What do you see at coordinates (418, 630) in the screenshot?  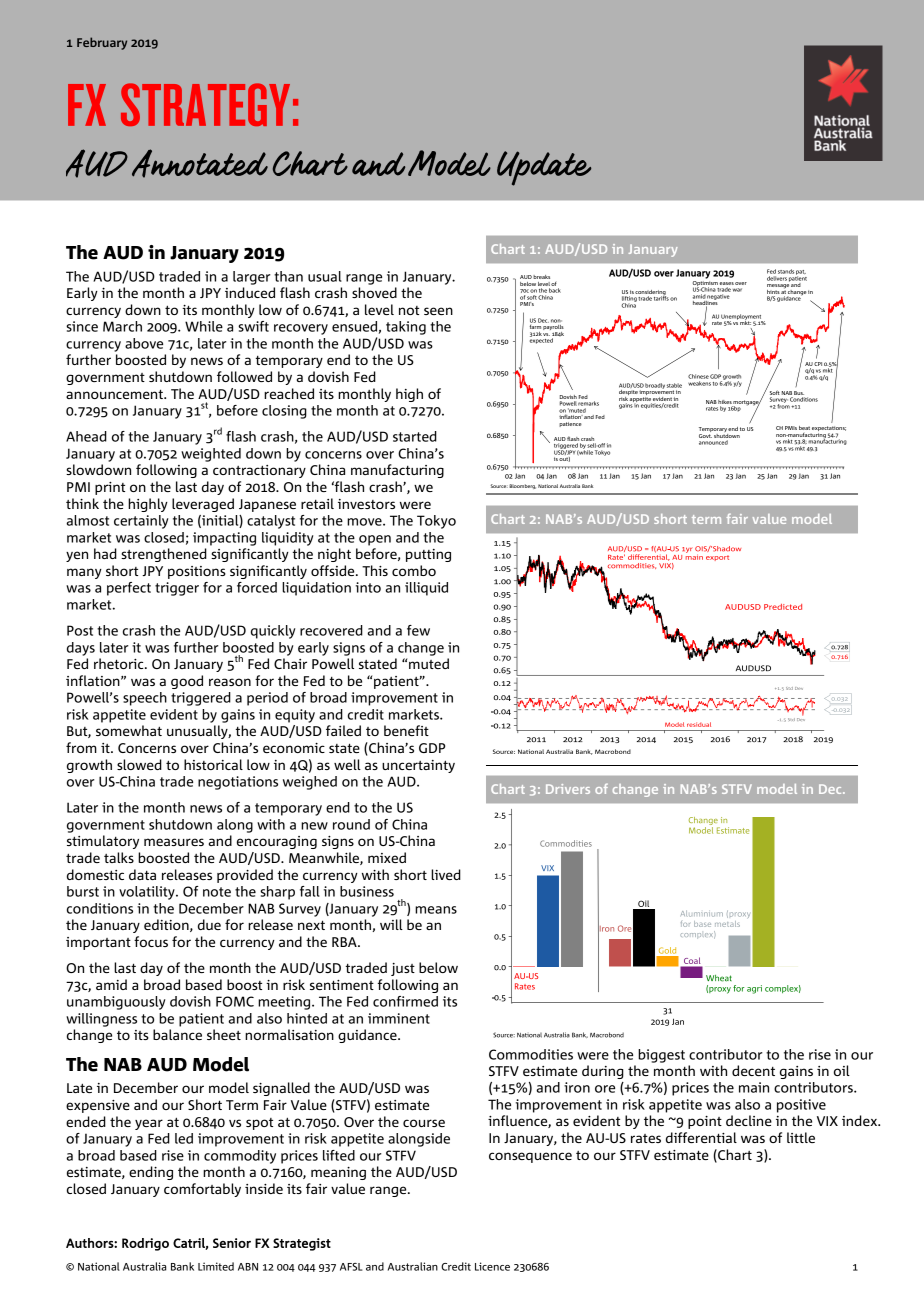 I see `few` at bounding box center [418, 630].
